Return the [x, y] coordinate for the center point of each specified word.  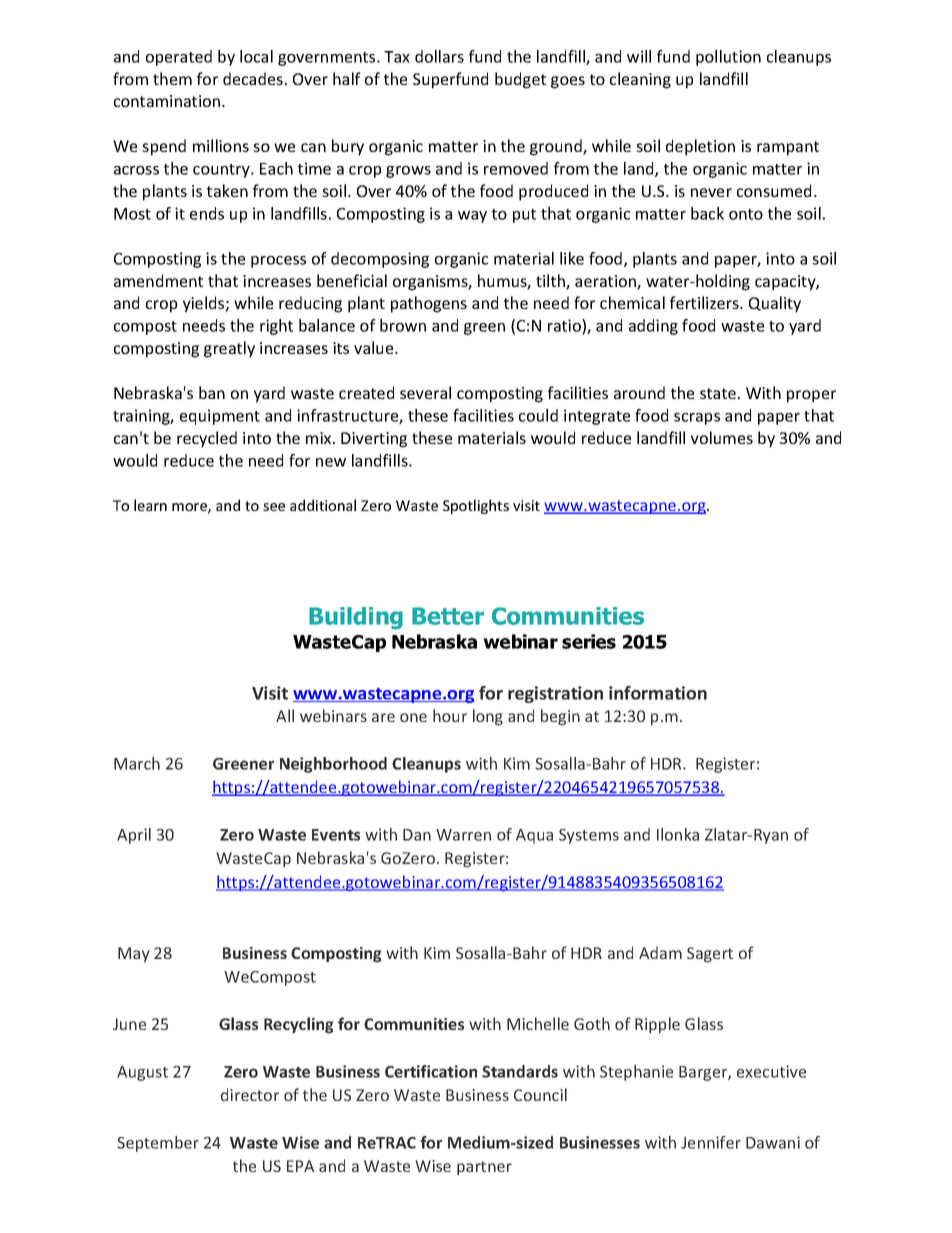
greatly [229, 349]
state [718, 393]
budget [520, 80]
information [658, 693]
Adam [660, 952]
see [274, 507]
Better [448, 616]
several [425, 392]
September [158, 1144]
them [172, 78]
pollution [728, 58]
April [134, 836]
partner [484, 1168]
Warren [463, 835]
